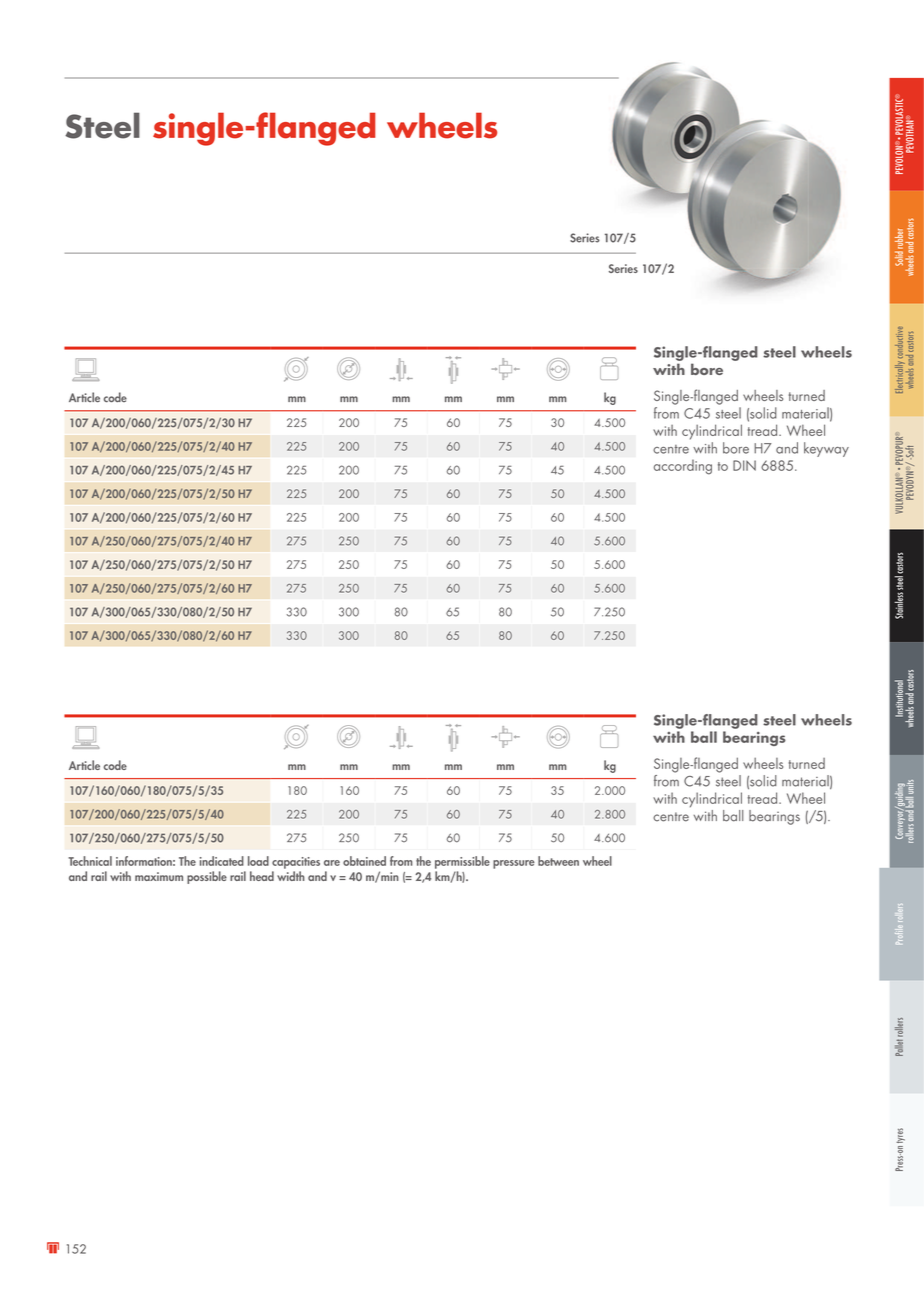  I want to click on width, so click(291, 876).
